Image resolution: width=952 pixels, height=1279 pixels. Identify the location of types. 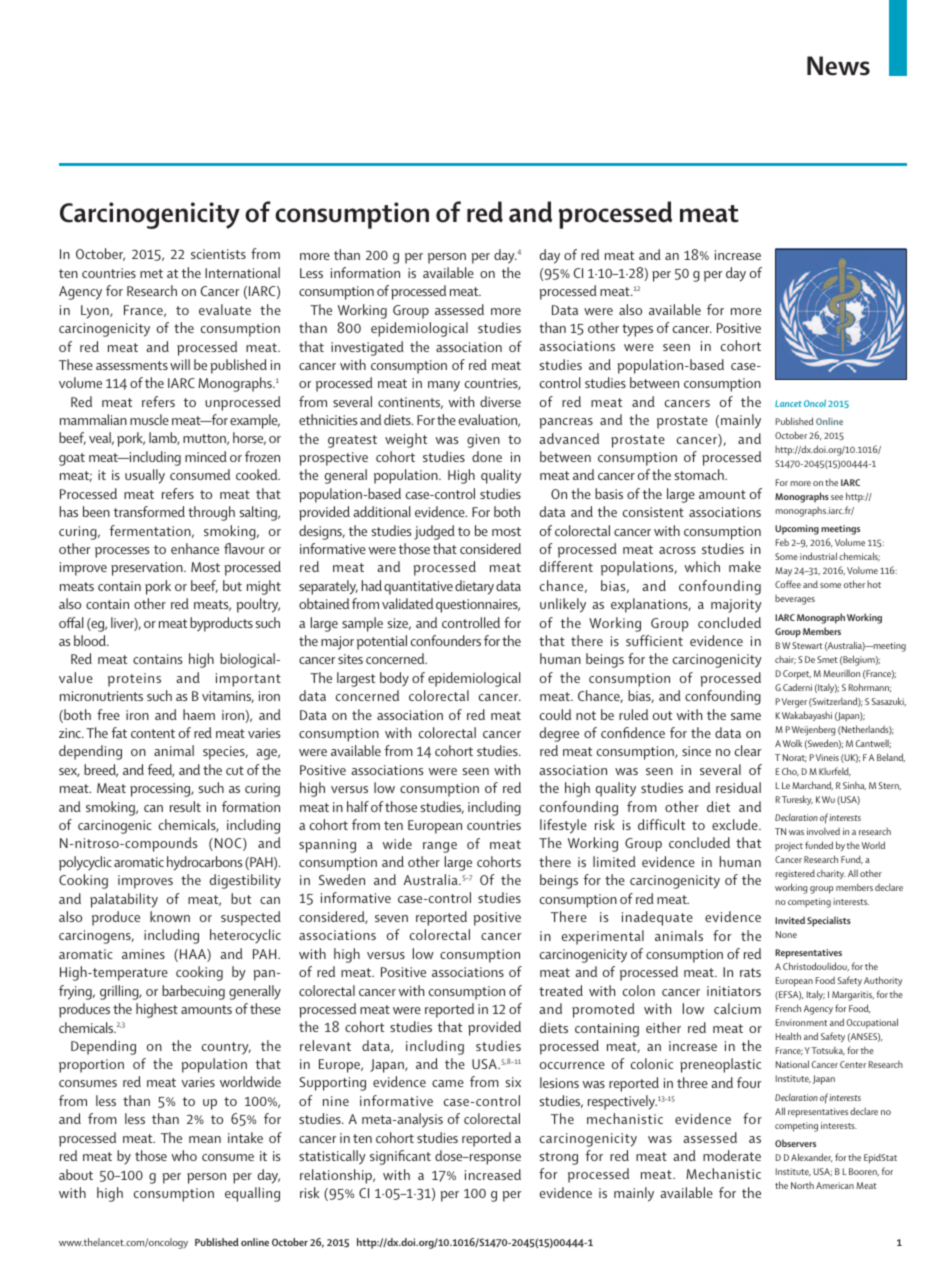
(637, 330).
